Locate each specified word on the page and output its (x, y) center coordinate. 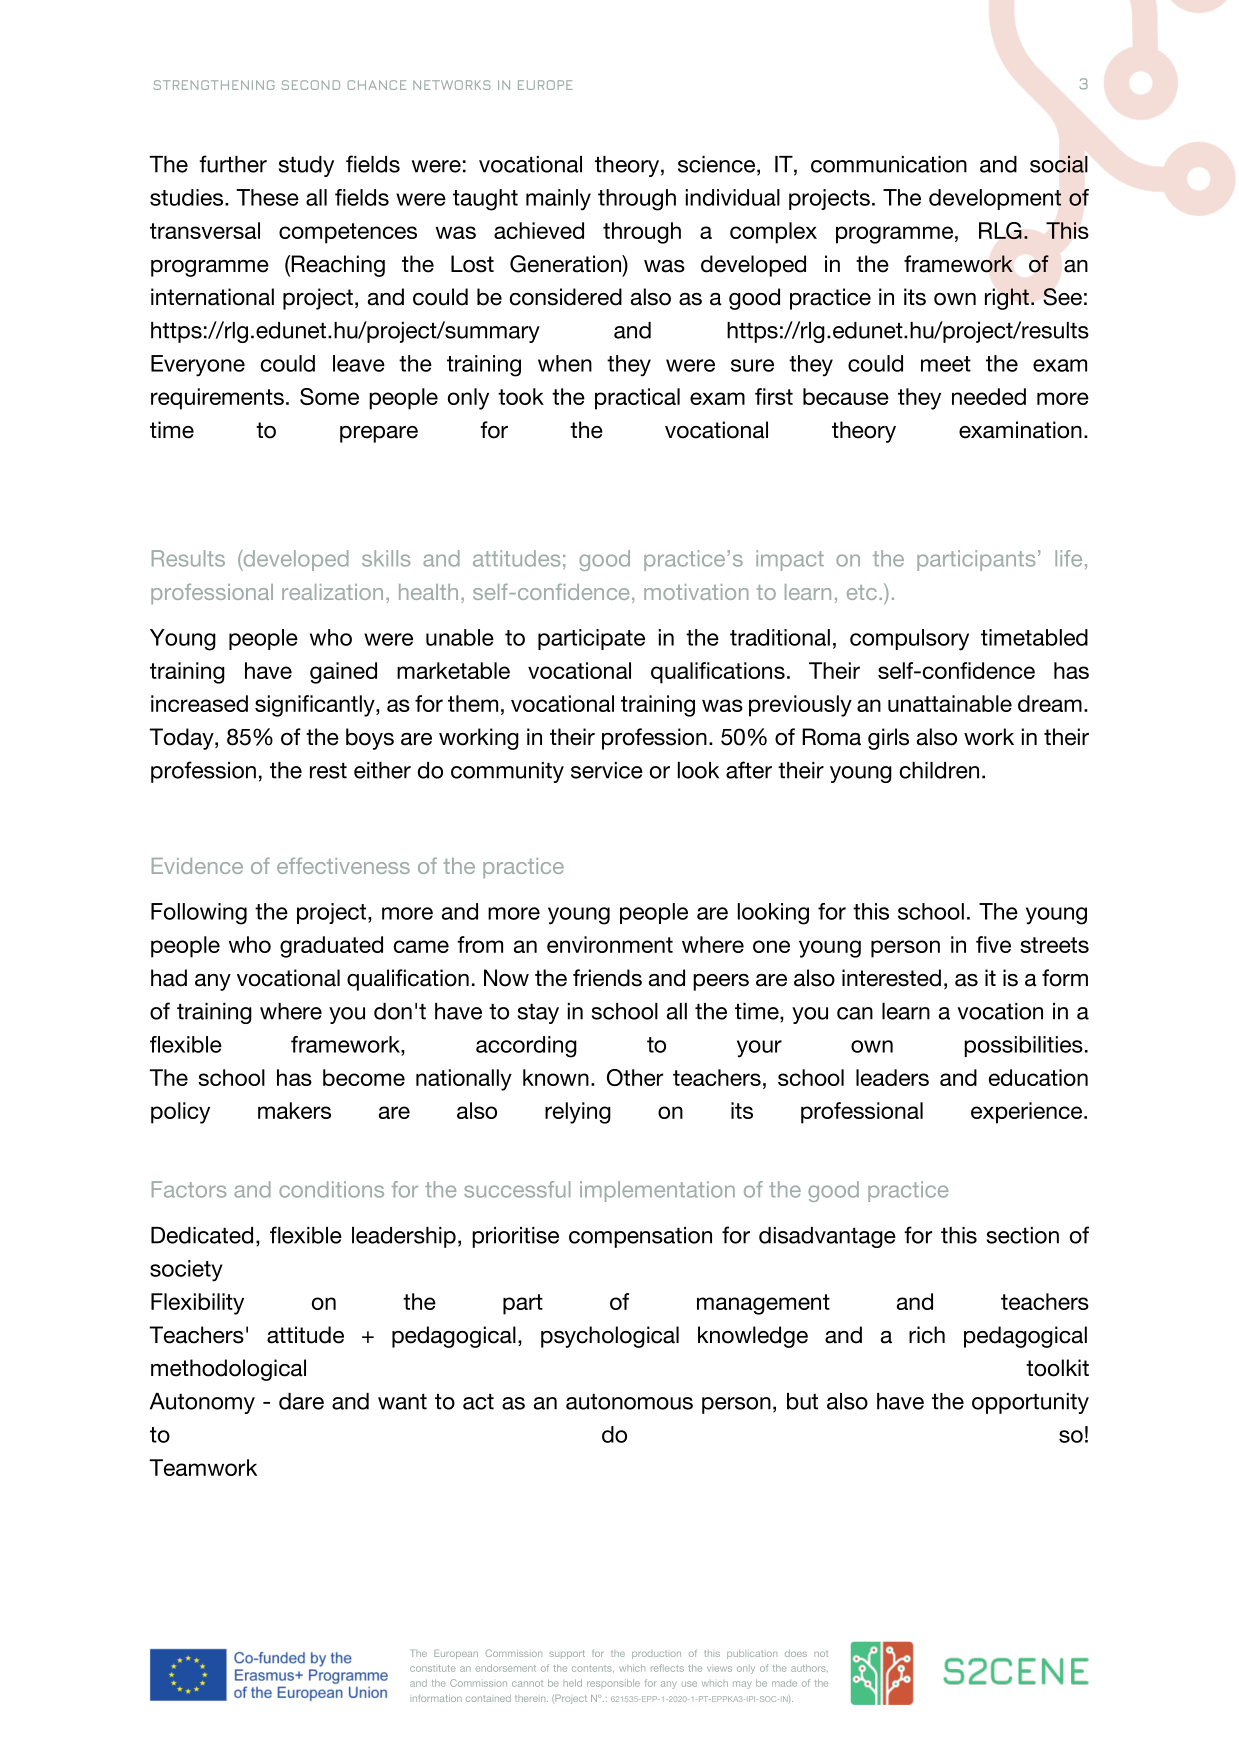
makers (294, 1110)
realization (332, 592)
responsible (613, 1683)
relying (578, 1113)
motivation (696, 592)
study (306, 166)
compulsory (909, 640)
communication (889, 164)
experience (1028, 1113)
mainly (558, 200)
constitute (433, 1668)
